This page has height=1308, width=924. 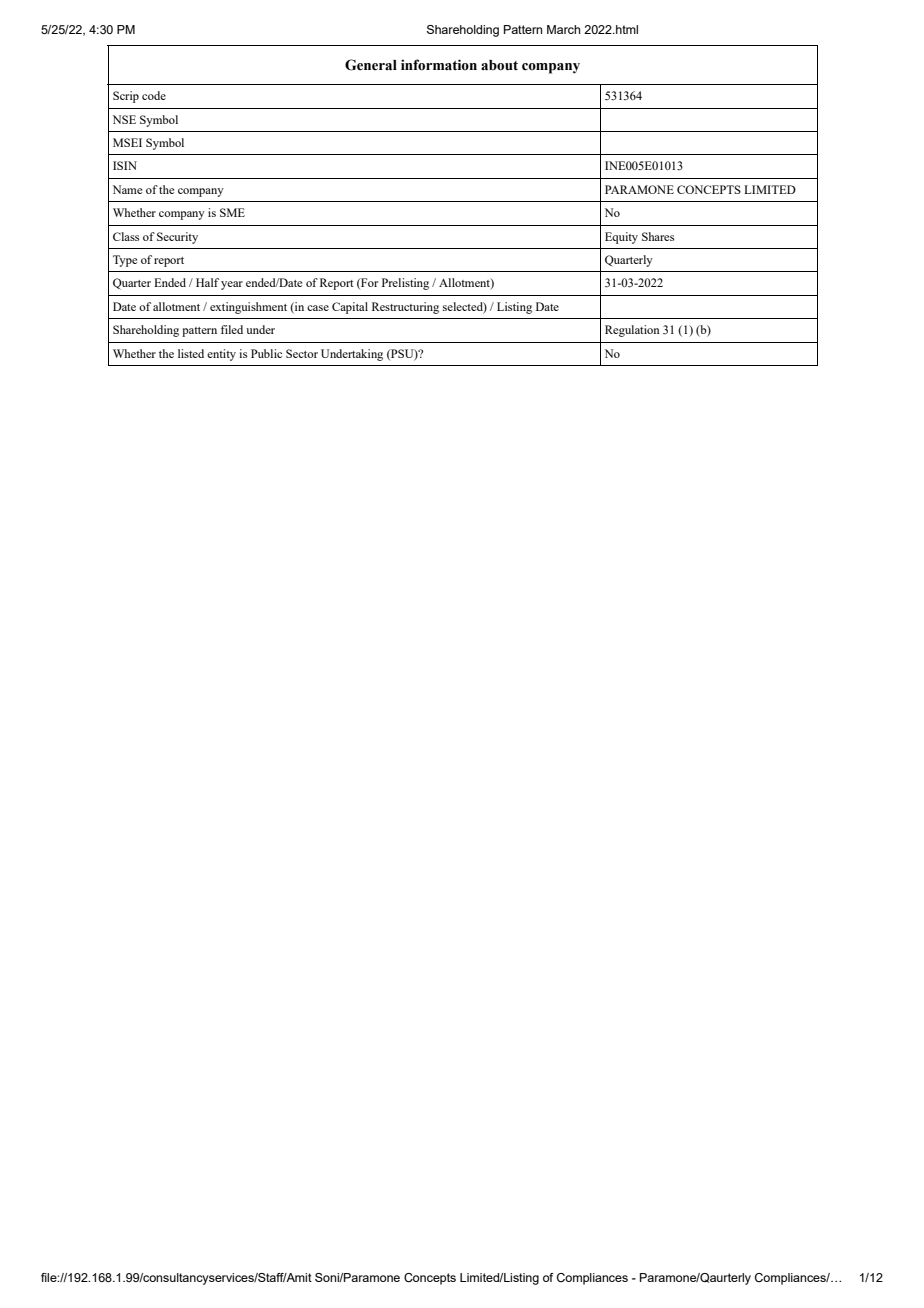 I want to click on Sector, so click(x=302, y=353).
